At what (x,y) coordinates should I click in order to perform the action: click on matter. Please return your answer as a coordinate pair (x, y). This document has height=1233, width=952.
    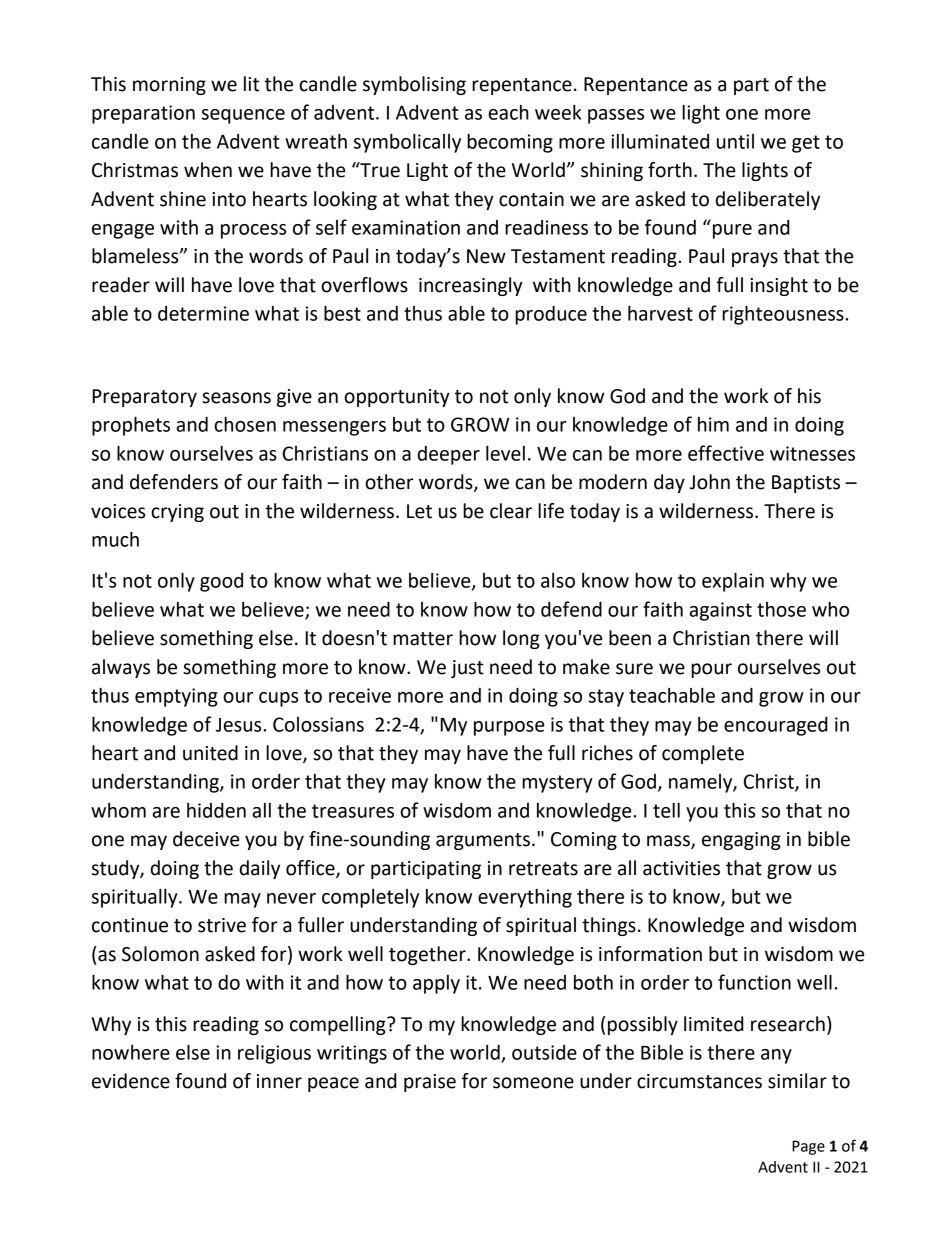
    Looking at the image, I should click on (423, 639).
